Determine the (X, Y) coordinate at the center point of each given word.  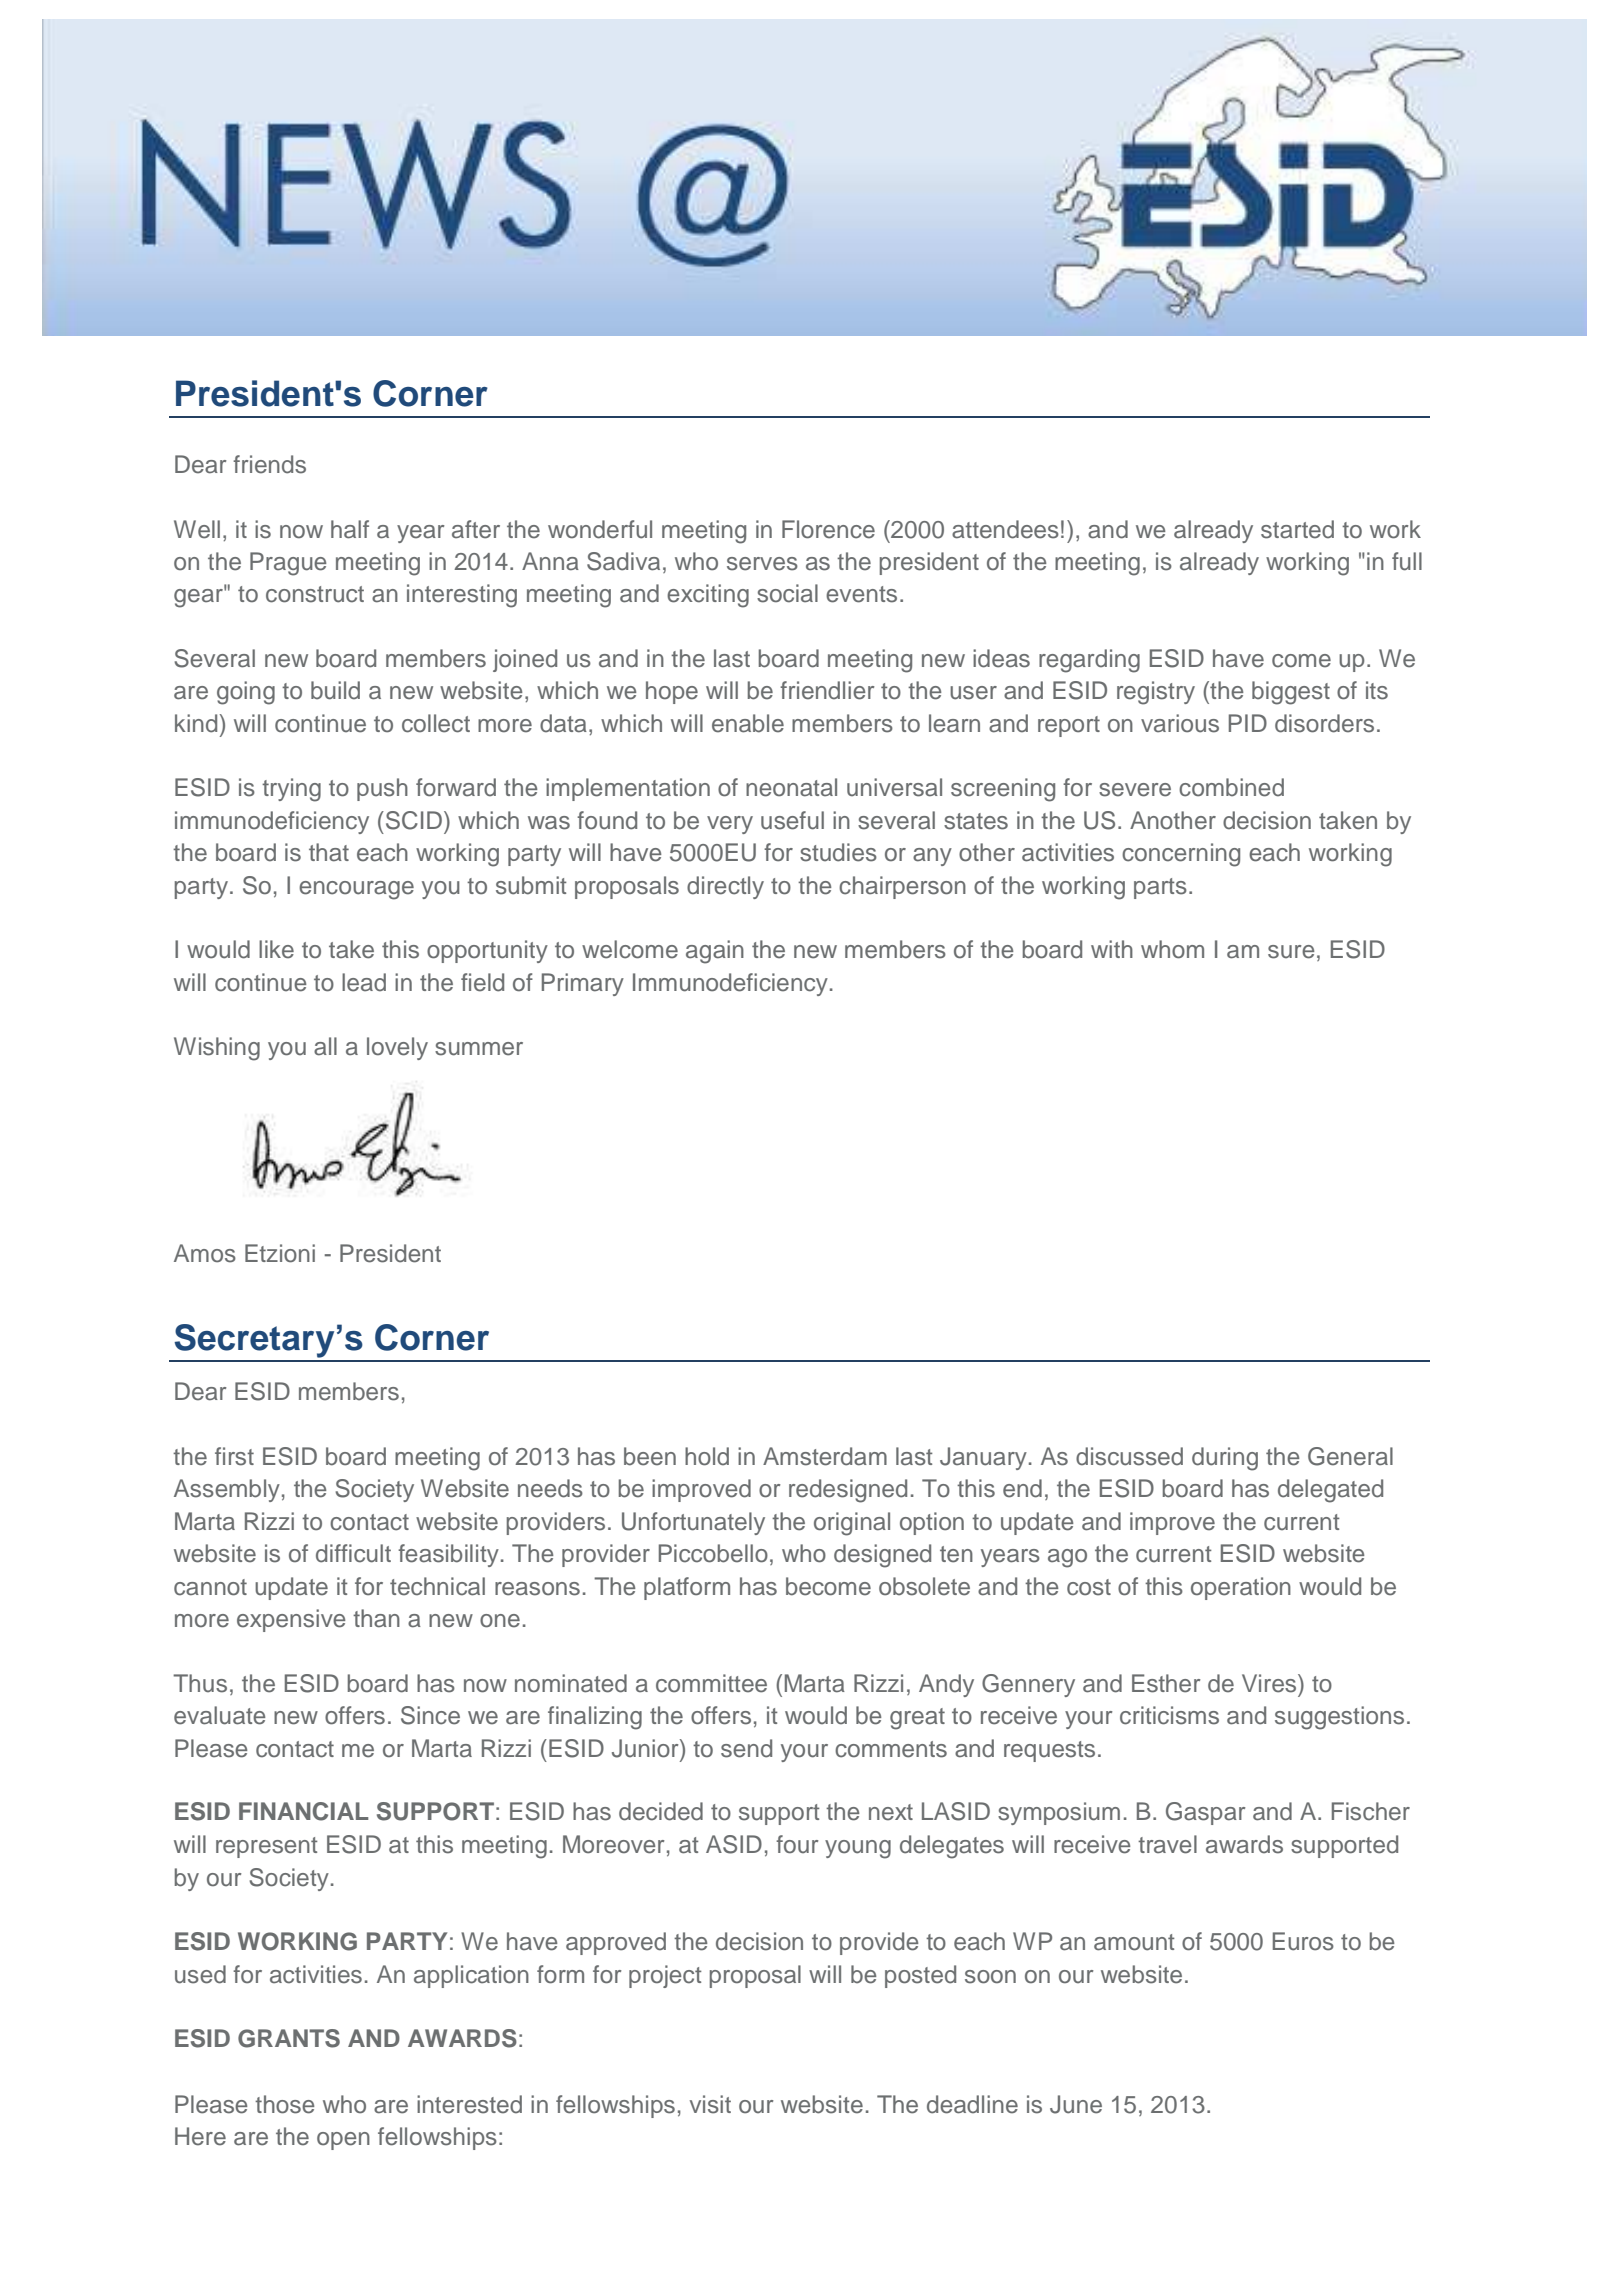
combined (1231, 787)
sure (1291, 952)
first (234, 1456)
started (1297, 529)
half (350, 529)
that (329, 852)
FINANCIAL (304, 1811)
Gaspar (1206, 1813)
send (746, 1748)
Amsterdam (825, 1456)
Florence (828, 529)
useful (792, 820)
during (1225, 1459)
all (325, 1046)
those (285, 2104)
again (715, 952)
